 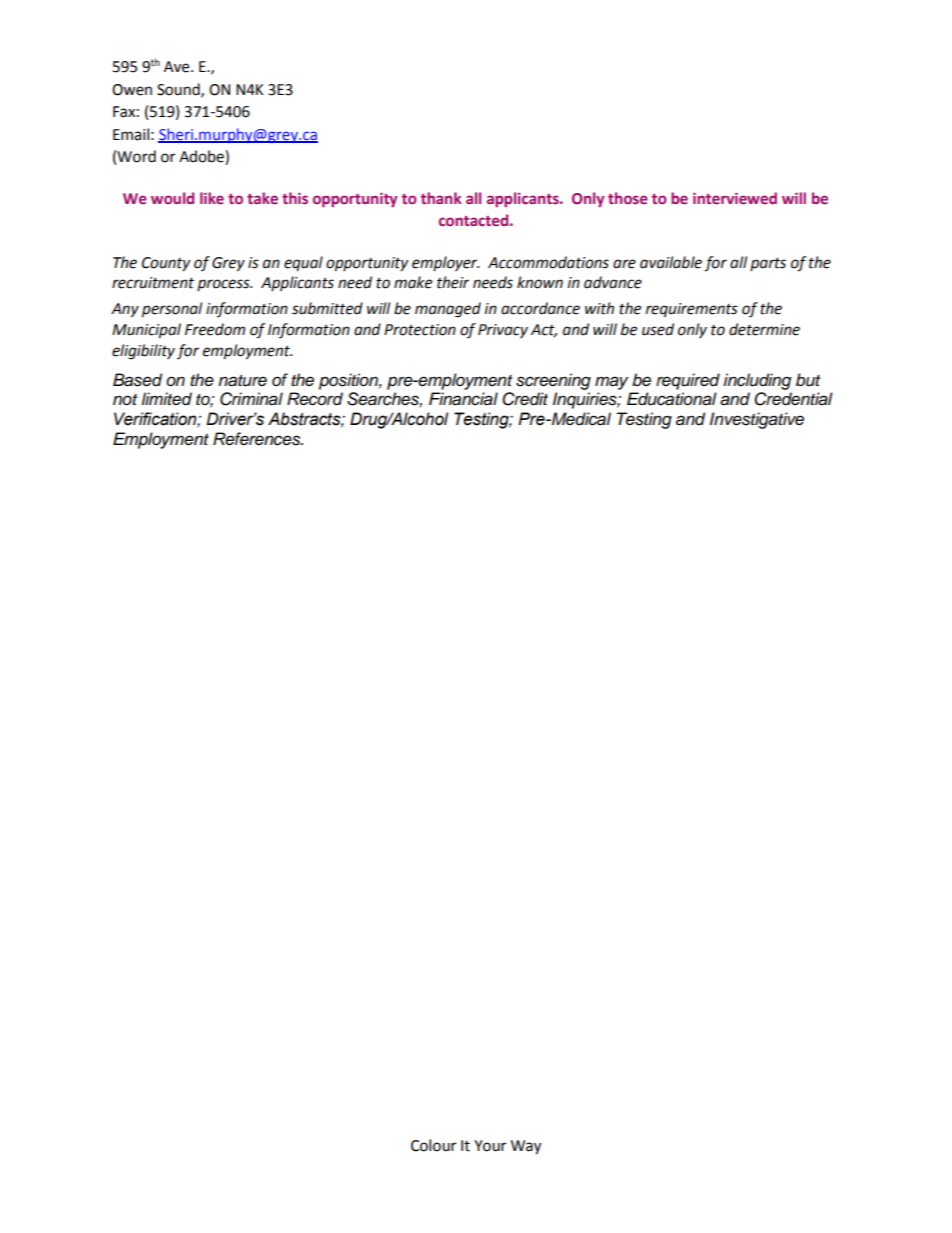 What do you see at coordinates (757, 420) in the screenshot?
I see `Investigative` at bounding box center [757, 420].
